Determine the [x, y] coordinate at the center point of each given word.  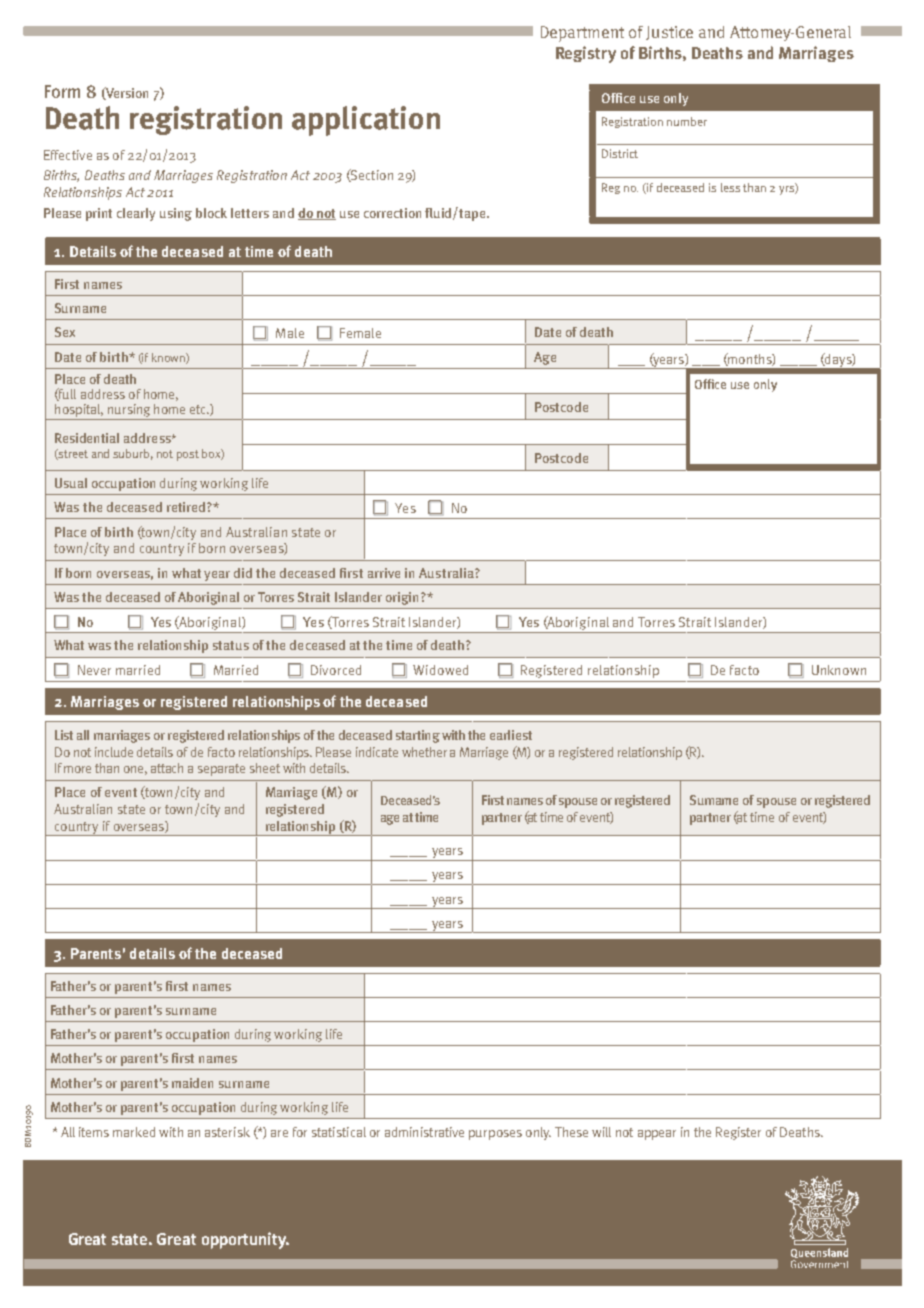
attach [167, 768]
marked [134, 1132]
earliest [511, 735]
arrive [384, 573]
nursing [129, 410]
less [730, 187]
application [366, 121]
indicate [377, 752]
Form [62, 91]
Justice [669, 33]
